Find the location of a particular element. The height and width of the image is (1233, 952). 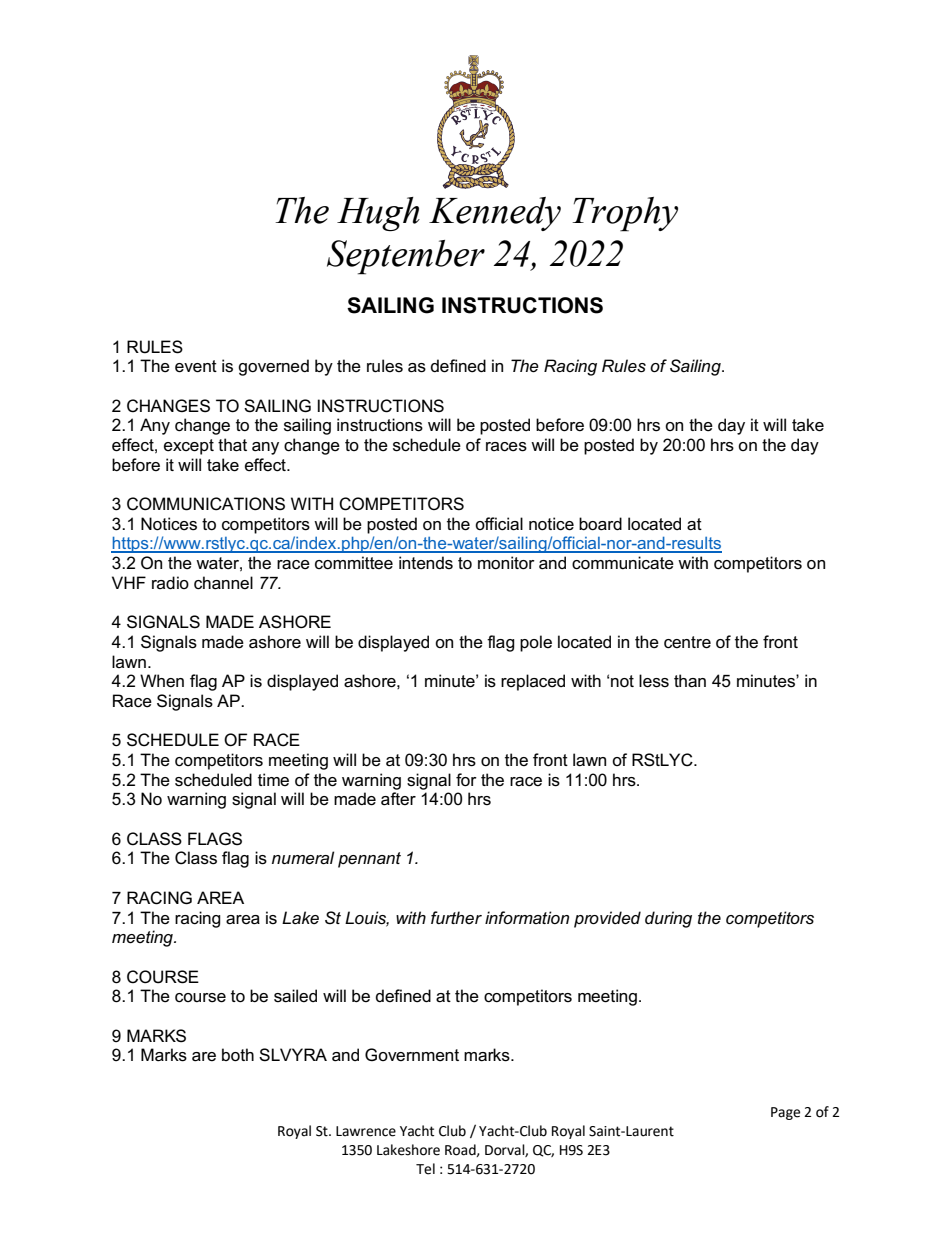

during is located at coordinates (668, 919).
